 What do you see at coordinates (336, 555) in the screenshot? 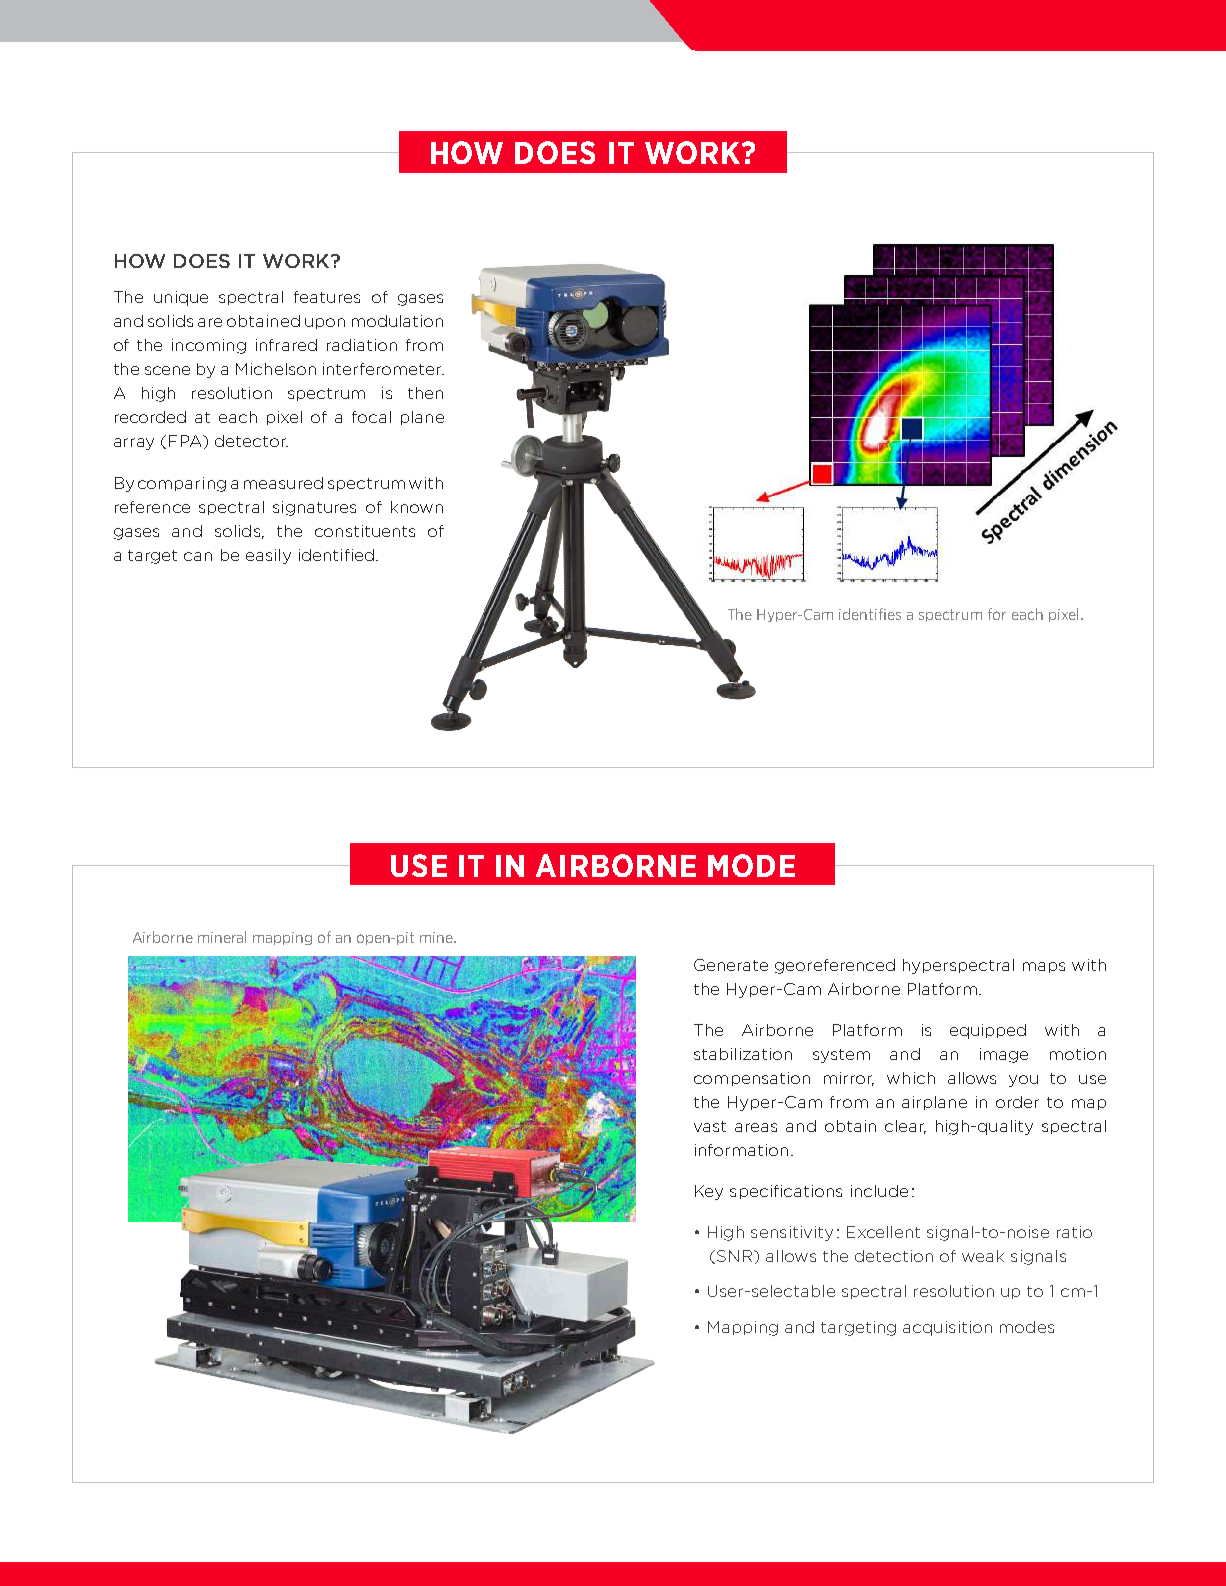
I see `identified` at bounding box center [336, 555].
